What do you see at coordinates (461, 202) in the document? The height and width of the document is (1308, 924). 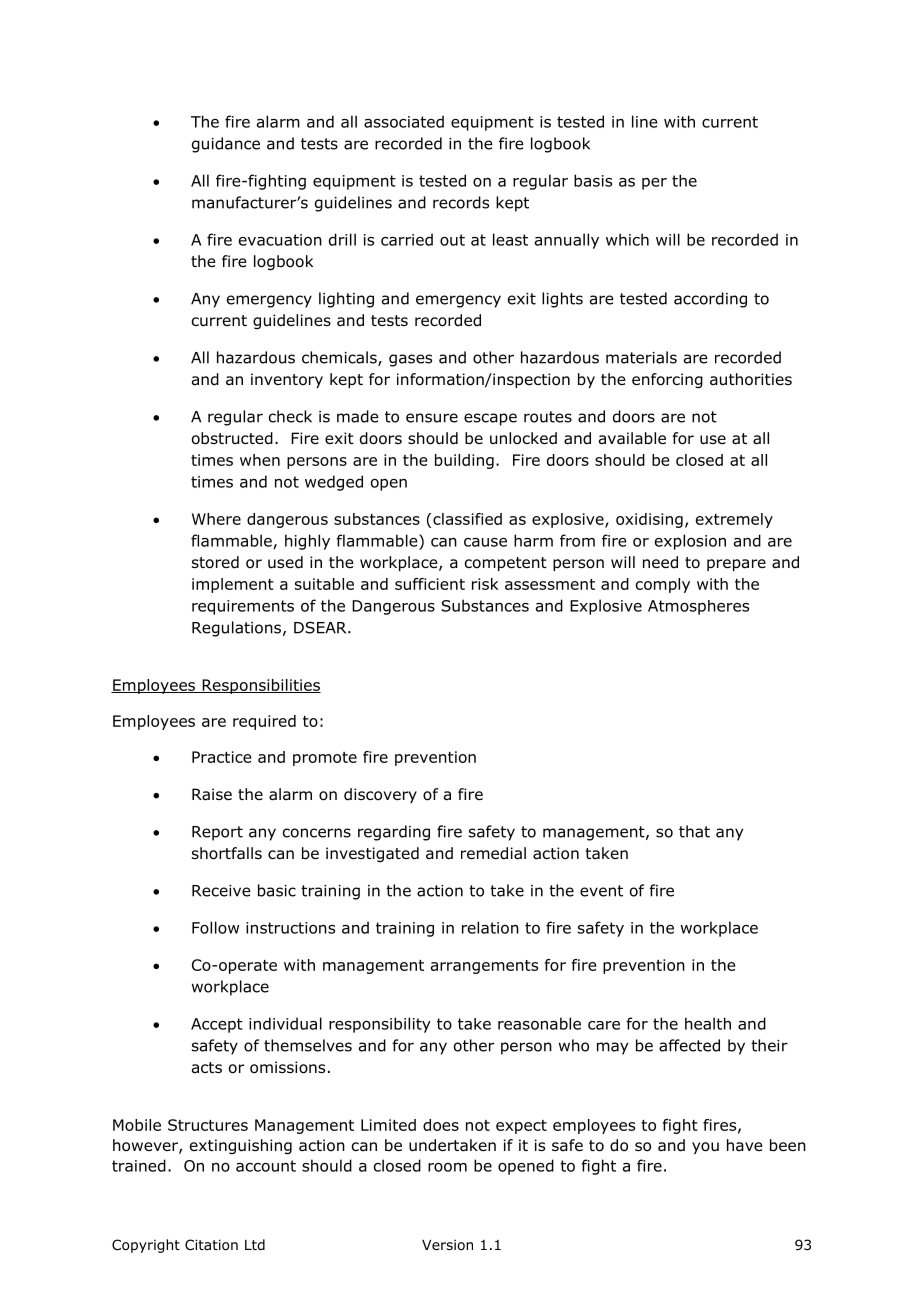 I see `records` at bounding box center [461, 202].
